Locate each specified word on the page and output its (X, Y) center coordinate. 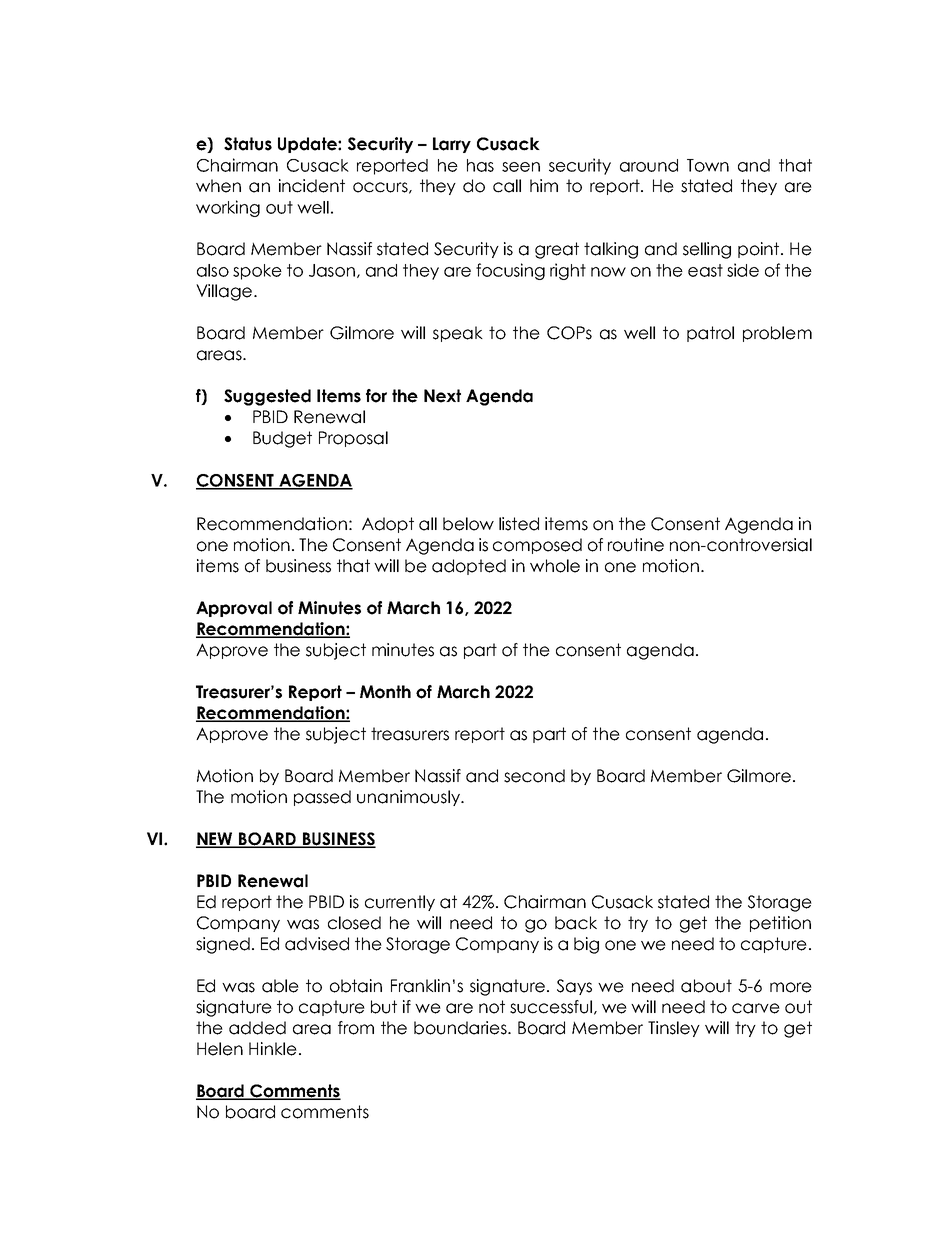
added (257, 1028)
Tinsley (674, 1029)
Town (708, 165)
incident (312, 186)
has (480, 165)
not (492, 1007)
